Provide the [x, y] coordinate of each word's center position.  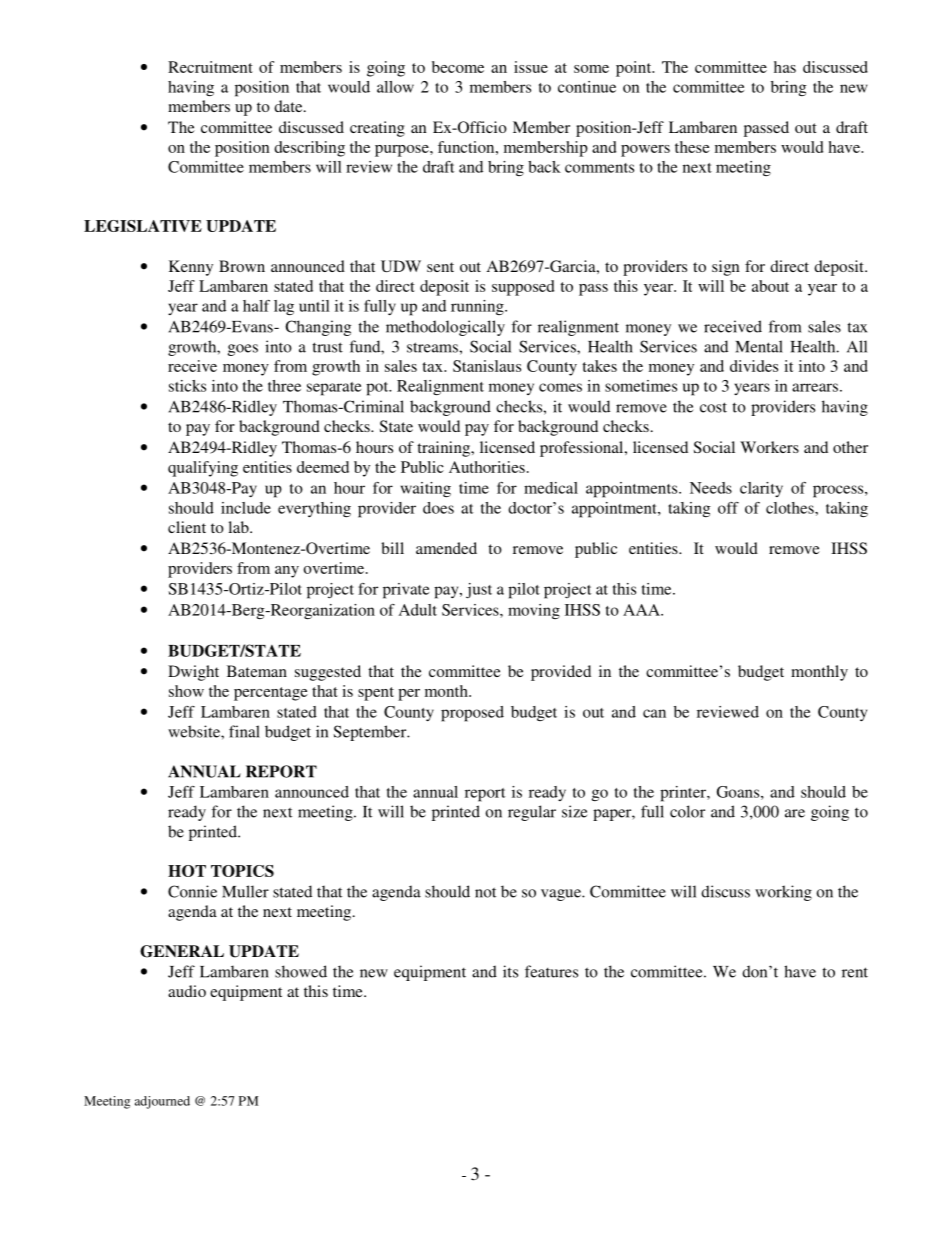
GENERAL [182, 951]
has [785, 67]
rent [855, 972]
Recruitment [210, 67]
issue [531, 67]
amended [446, 548]
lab [239, 527]
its [510, 971]
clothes [791, 508]
